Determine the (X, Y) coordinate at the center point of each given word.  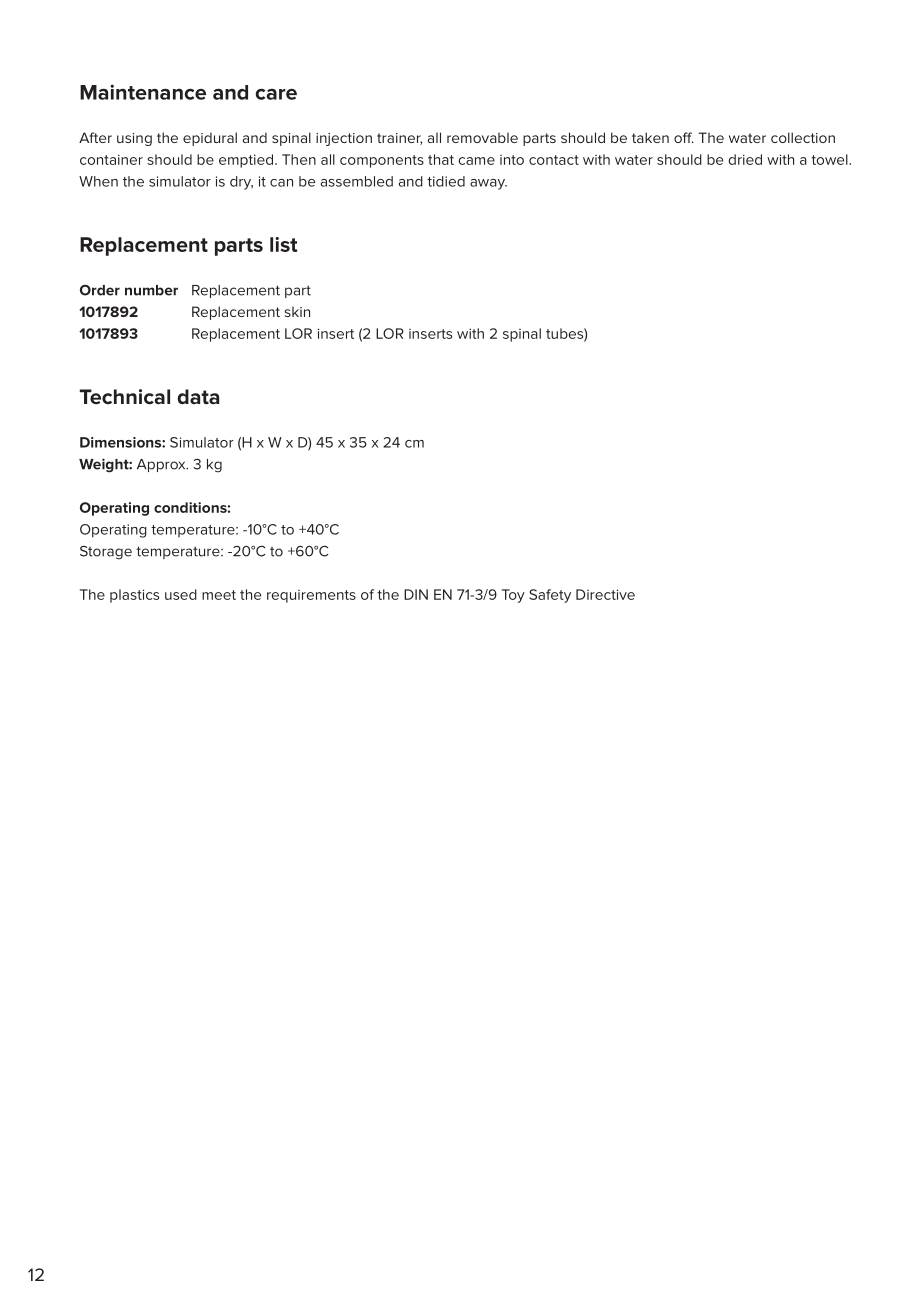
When (98, 181)
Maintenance (143, 92)
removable (482, 138)
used (181, 594)
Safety (550, 596)
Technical (125, 397)
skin (297, 312)
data (198, 397)
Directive (605, 594)
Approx (162, 465)
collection (803, 137)
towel (830, 159)
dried (745, 159)
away (488, 184)
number (151, 290)
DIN (416, 594)
